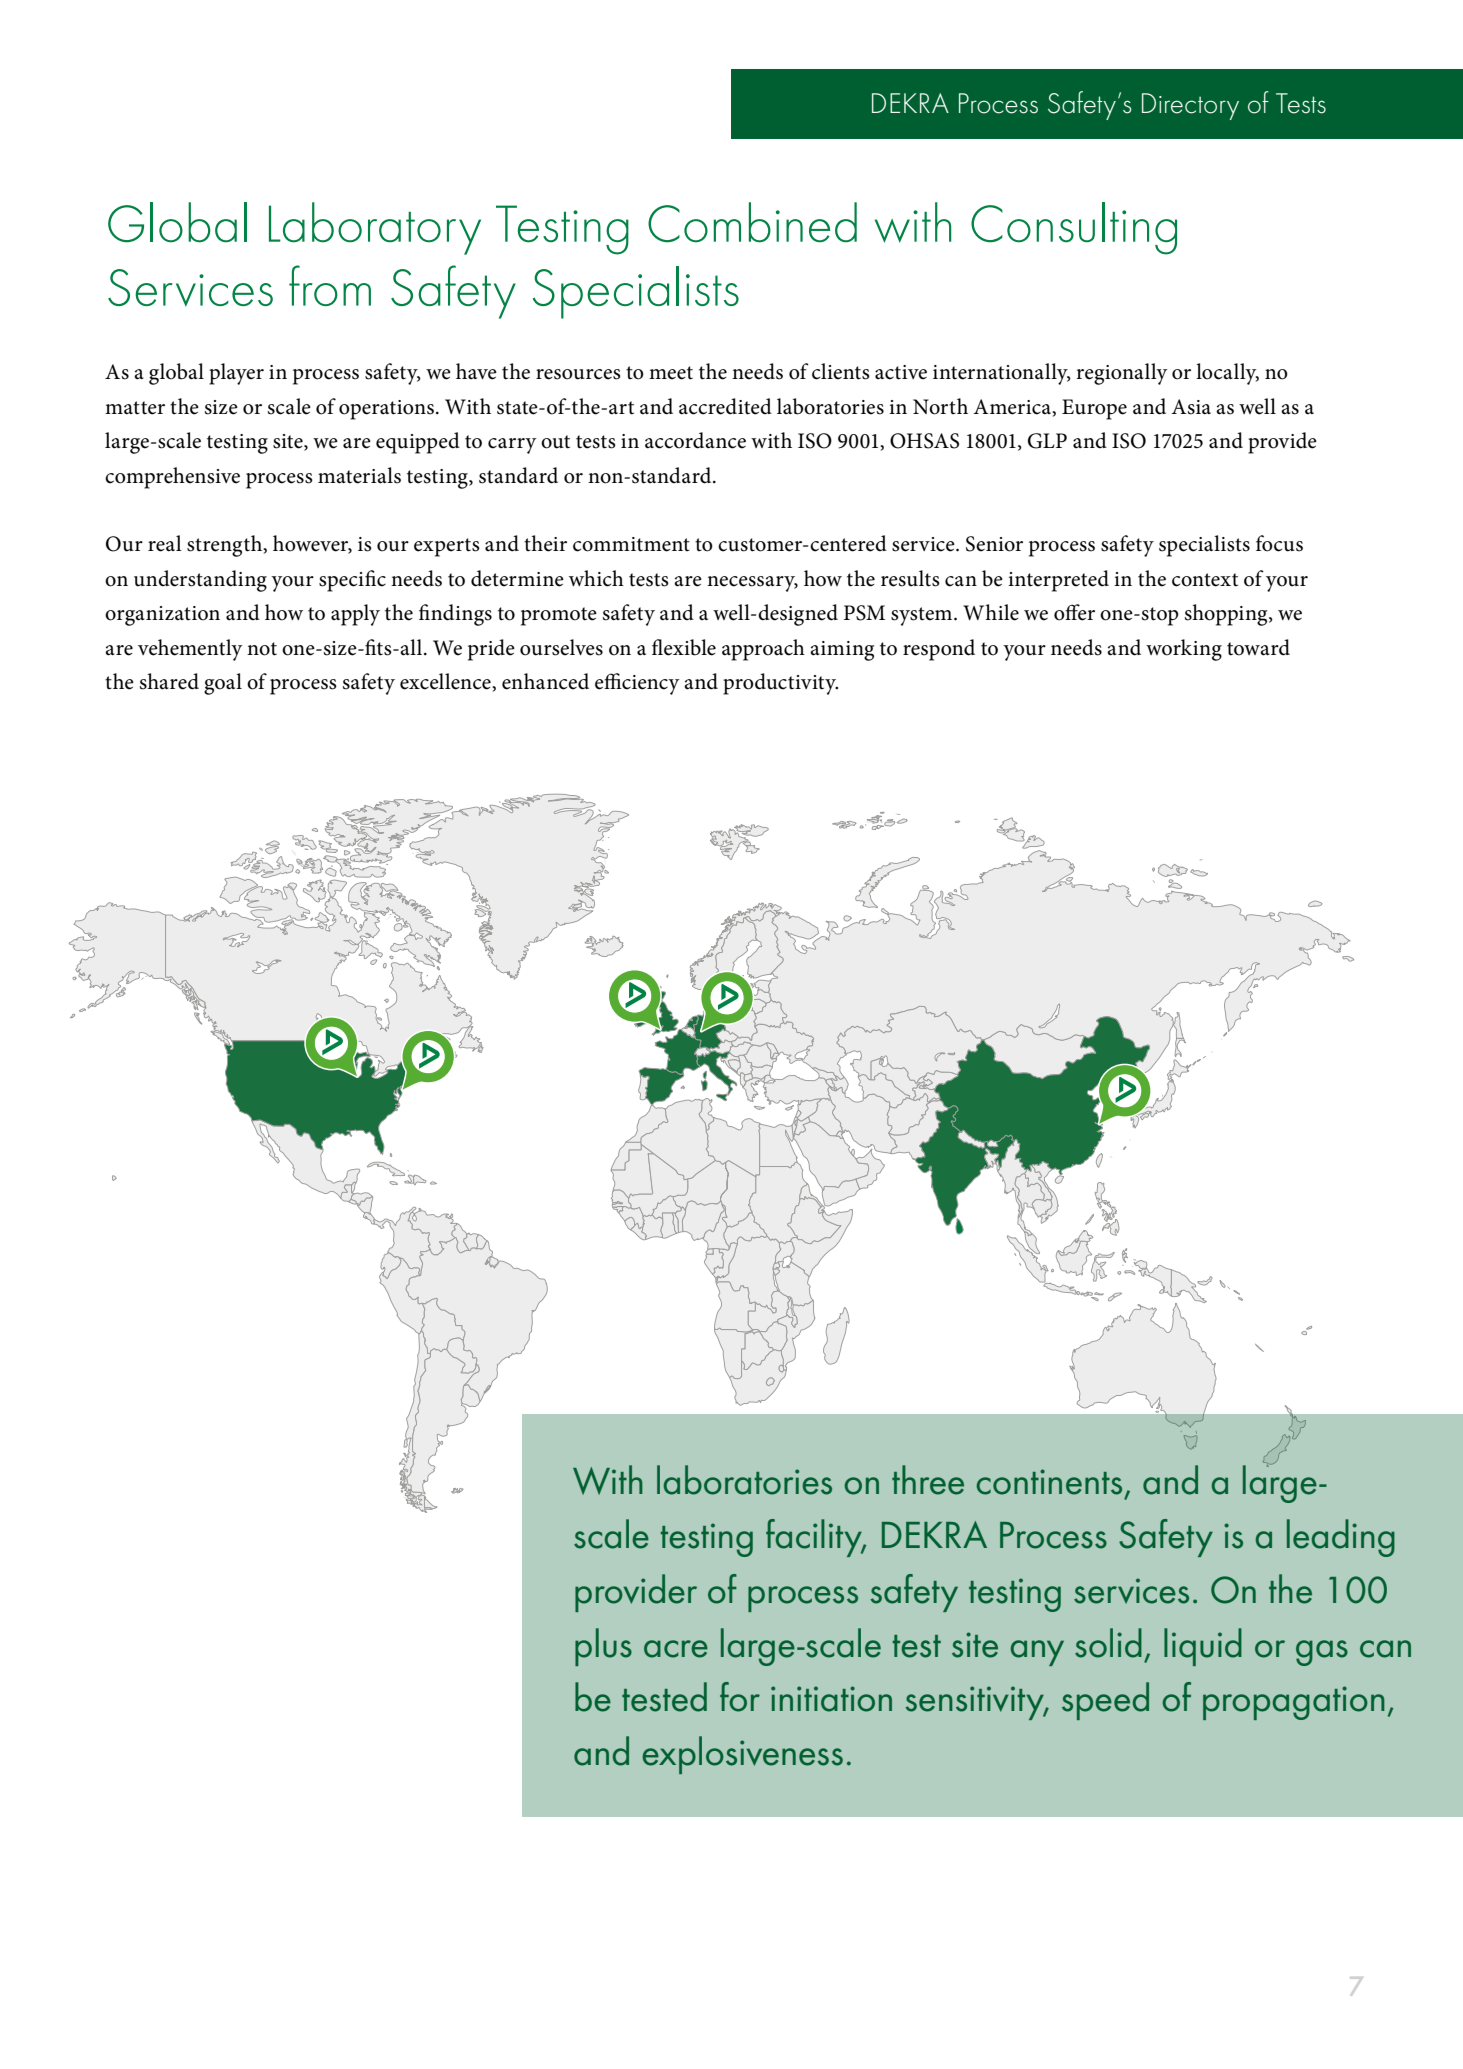  What do you see at coordinates (752, 222) in the document?
I see `Combined` at bounding box center [752, 222].
